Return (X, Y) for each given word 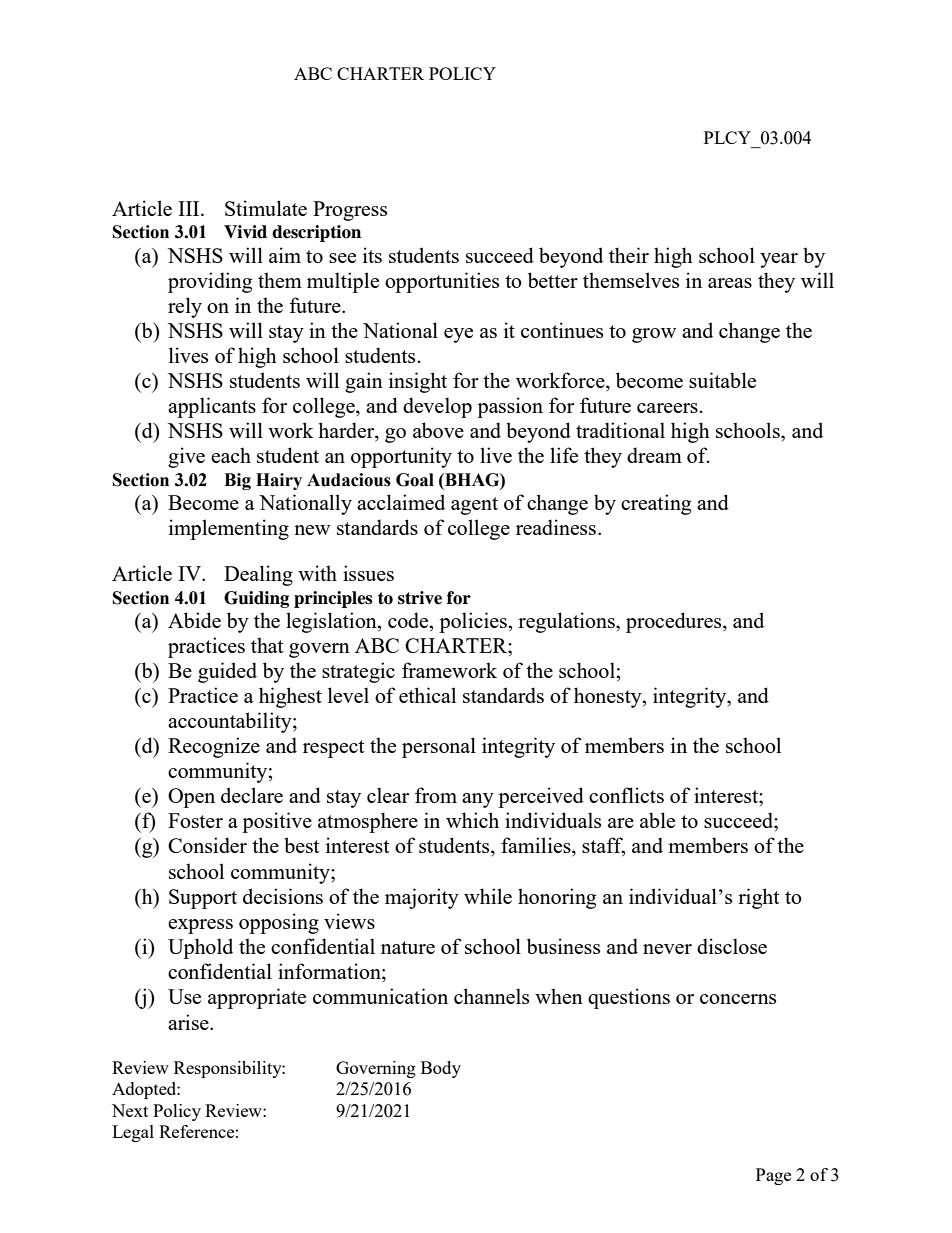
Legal (133, 1133)
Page (773, 1176)
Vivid (245, 232)
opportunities (442, 282)
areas (730, 283)
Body (441, 1069)
